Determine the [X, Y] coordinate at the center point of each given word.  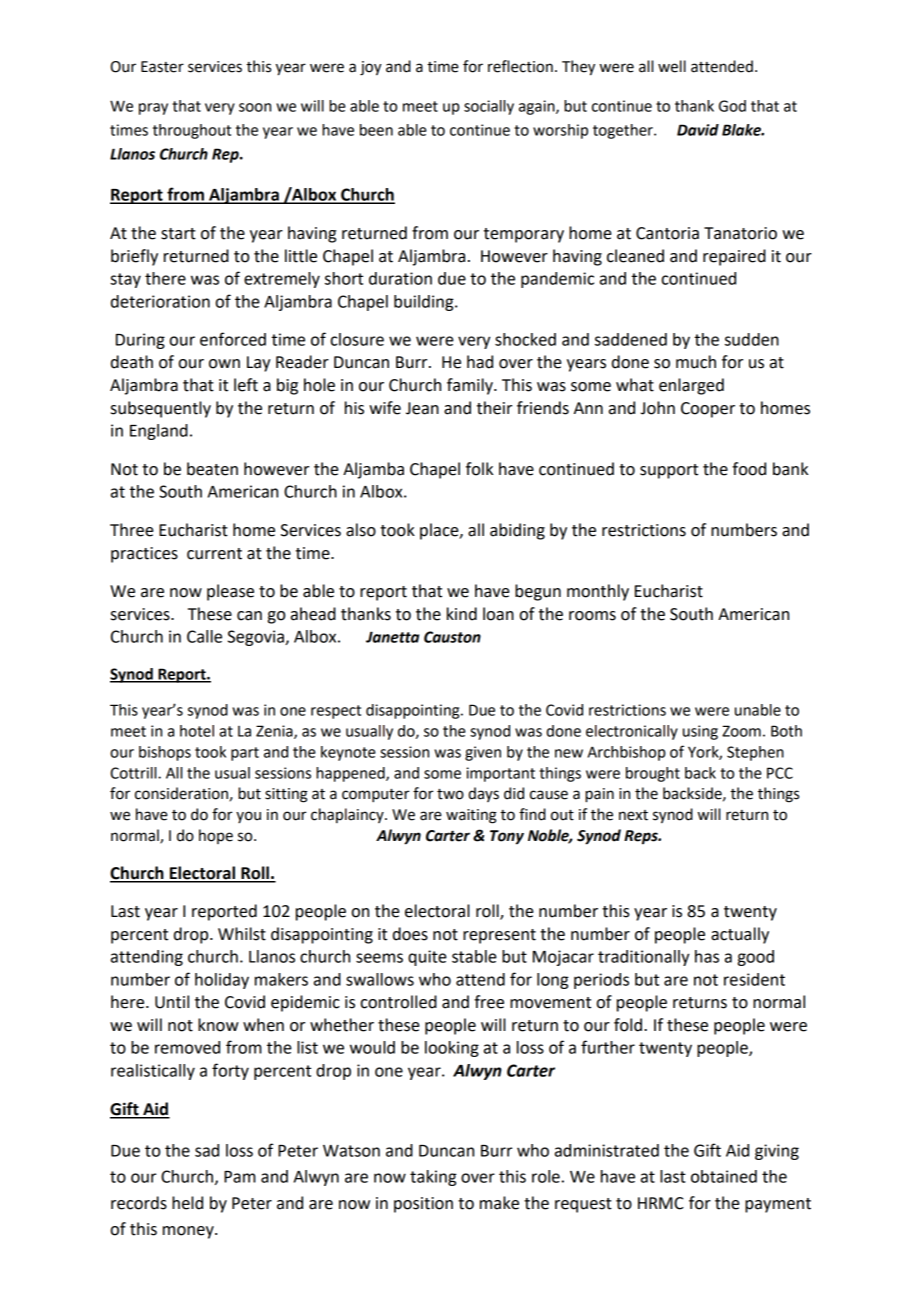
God [732, 106]
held [187, 1203]
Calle [204, 636]
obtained [724, 1176]
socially [489, 107]
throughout [192, 131]
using [700, 732]
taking [433, 1178]
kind [462, 614]
